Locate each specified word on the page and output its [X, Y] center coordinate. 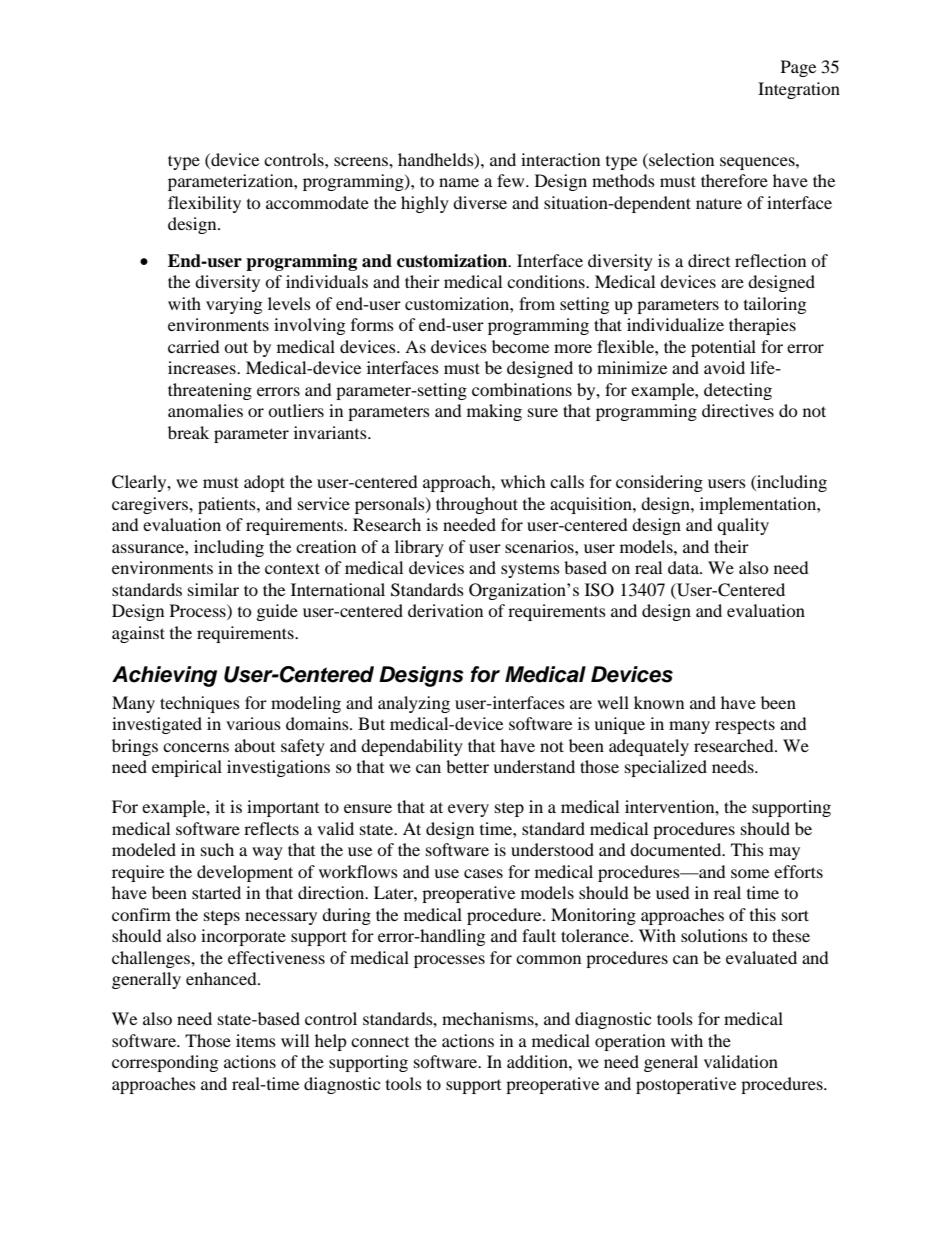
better [467, 766]
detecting [738, 391]
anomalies [205, 410]
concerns [196, 747]
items [256, 1040]
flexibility [204, 204]
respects [745, 726]
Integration [799, 90]
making [494, 412]
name [459, 182]
